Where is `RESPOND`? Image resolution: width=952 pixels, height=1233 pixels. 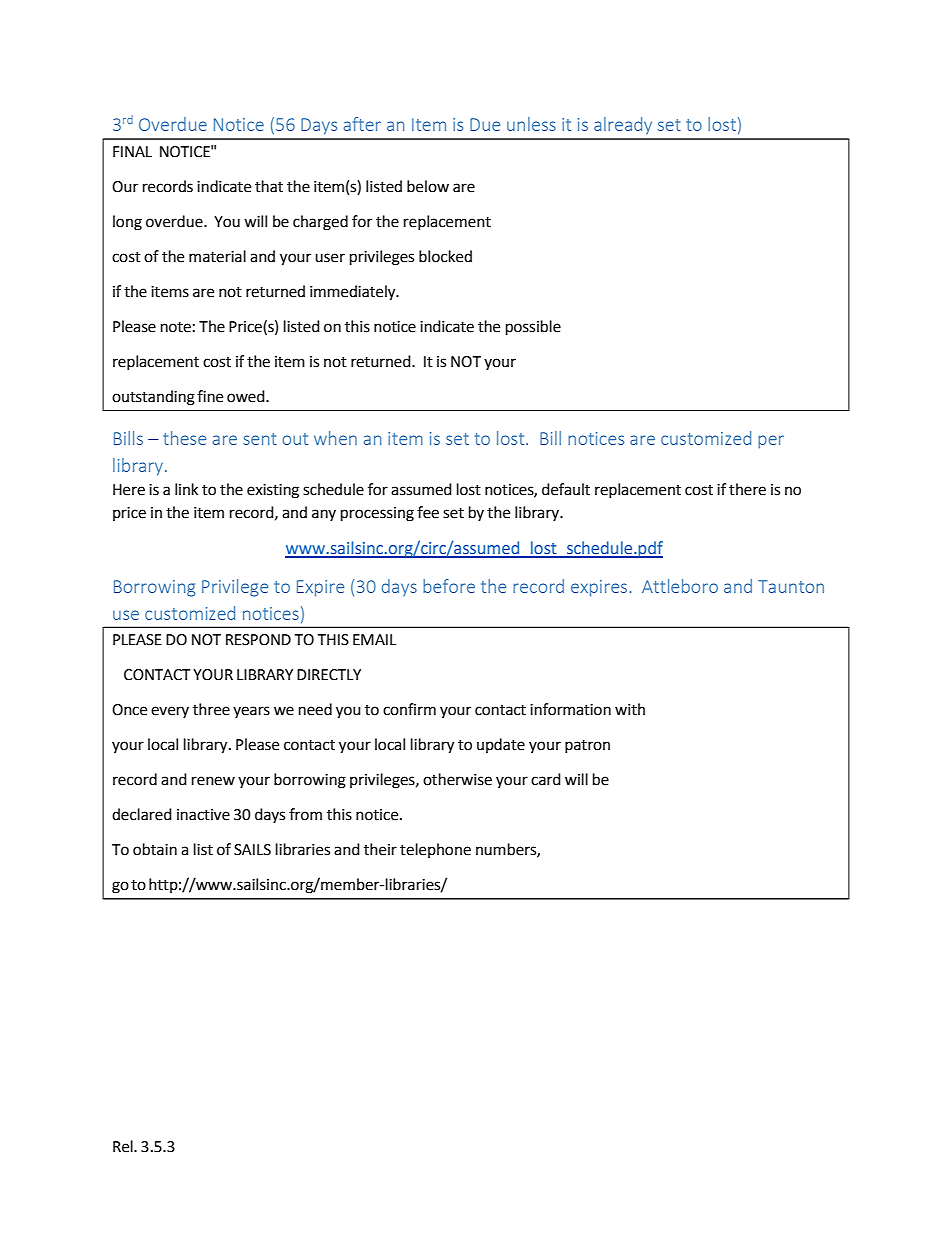
RESPOND is located at coordinates (258, 640).
